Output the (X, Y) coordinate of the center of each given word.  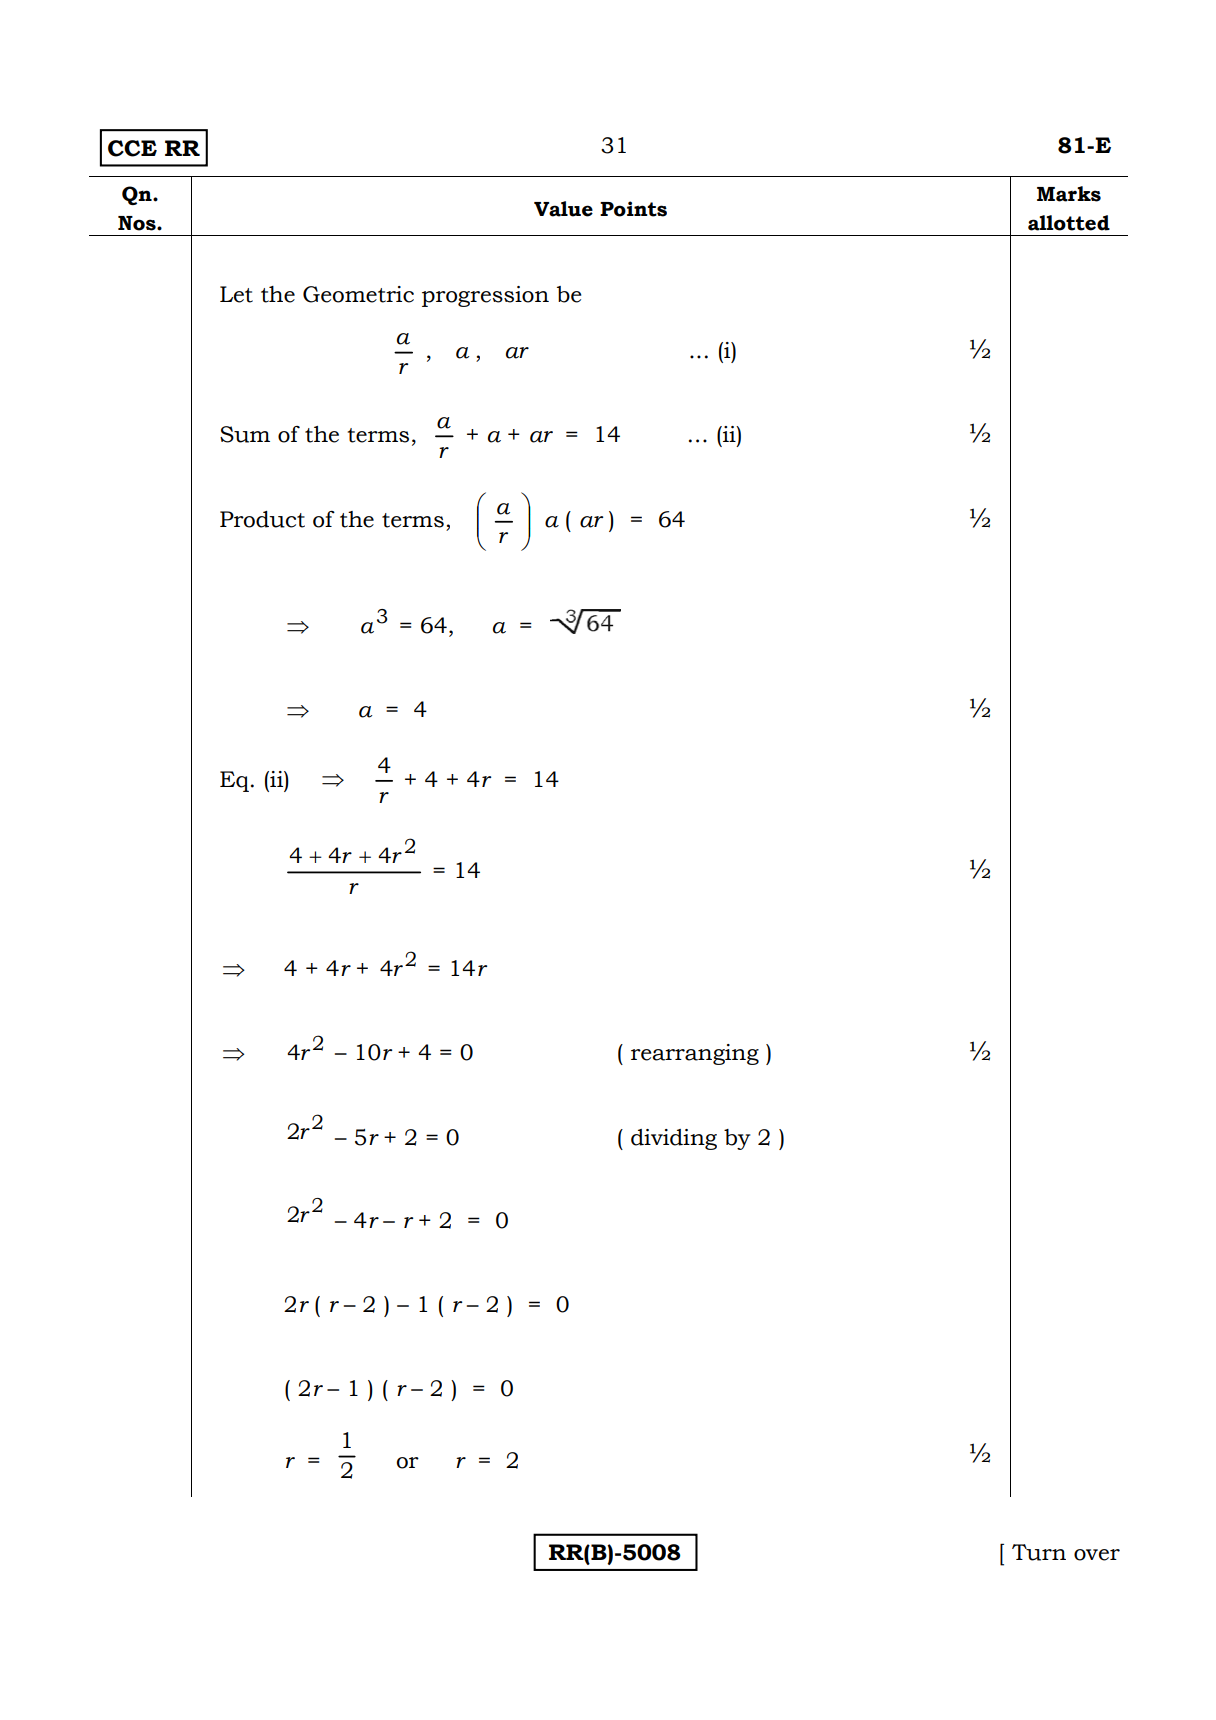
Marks (1069, 194)
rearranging (695, 1054)
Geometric (358, 294)
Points (633, 209)
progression (485, 296)
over (1097, 1555)
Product (262, 519)
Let (236, 294)
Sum (245, 434)
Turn (1039, 1552)
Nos (138, 223)
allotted (1069, 223)
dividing (674, 1139)
